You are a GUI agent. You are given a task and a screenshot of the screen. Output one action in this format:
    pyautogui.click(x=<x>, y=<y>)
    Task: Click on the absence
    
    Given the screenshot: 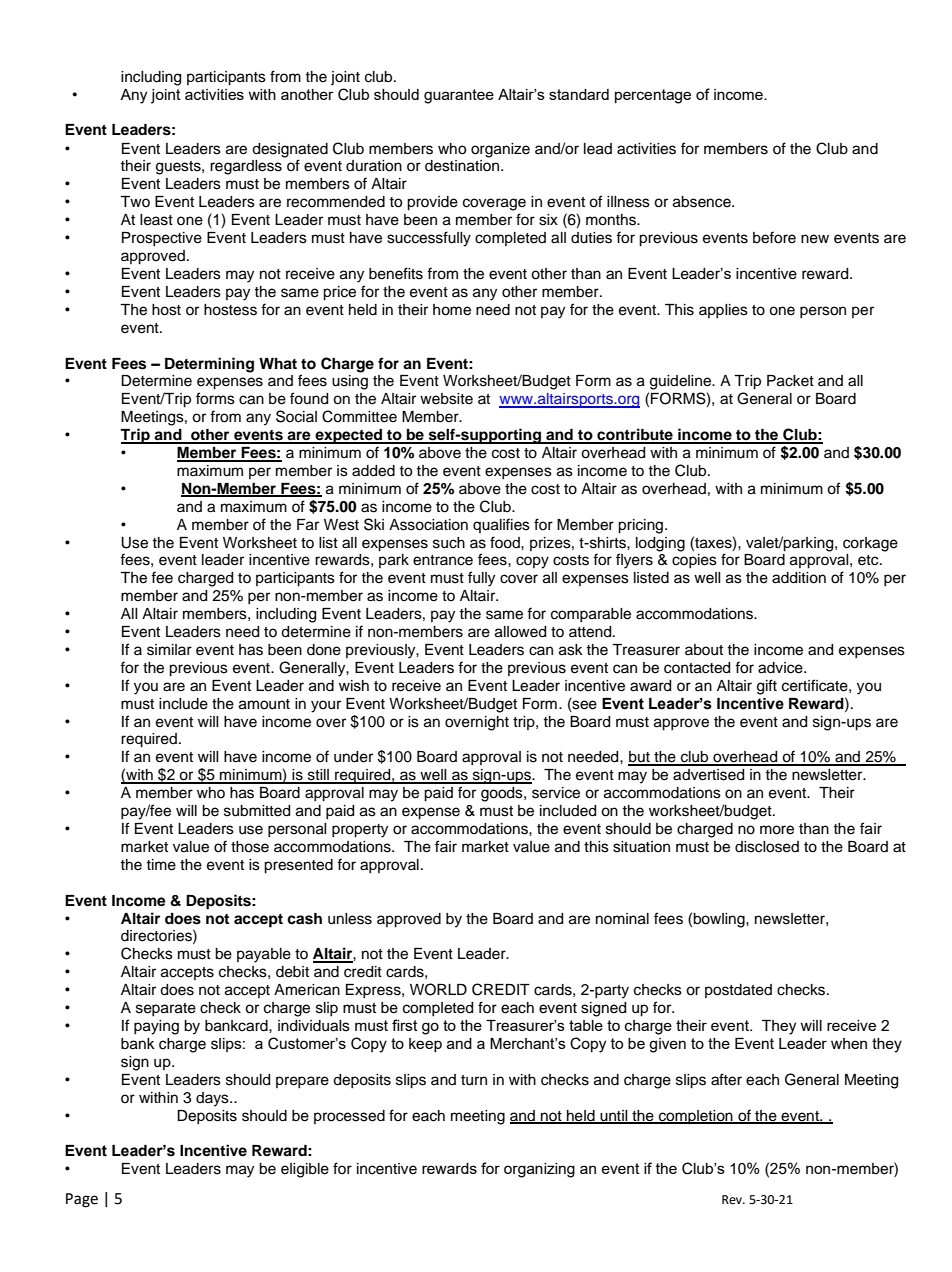 What is the action you would take?
    pyautogui.click(x=703, y=202)
